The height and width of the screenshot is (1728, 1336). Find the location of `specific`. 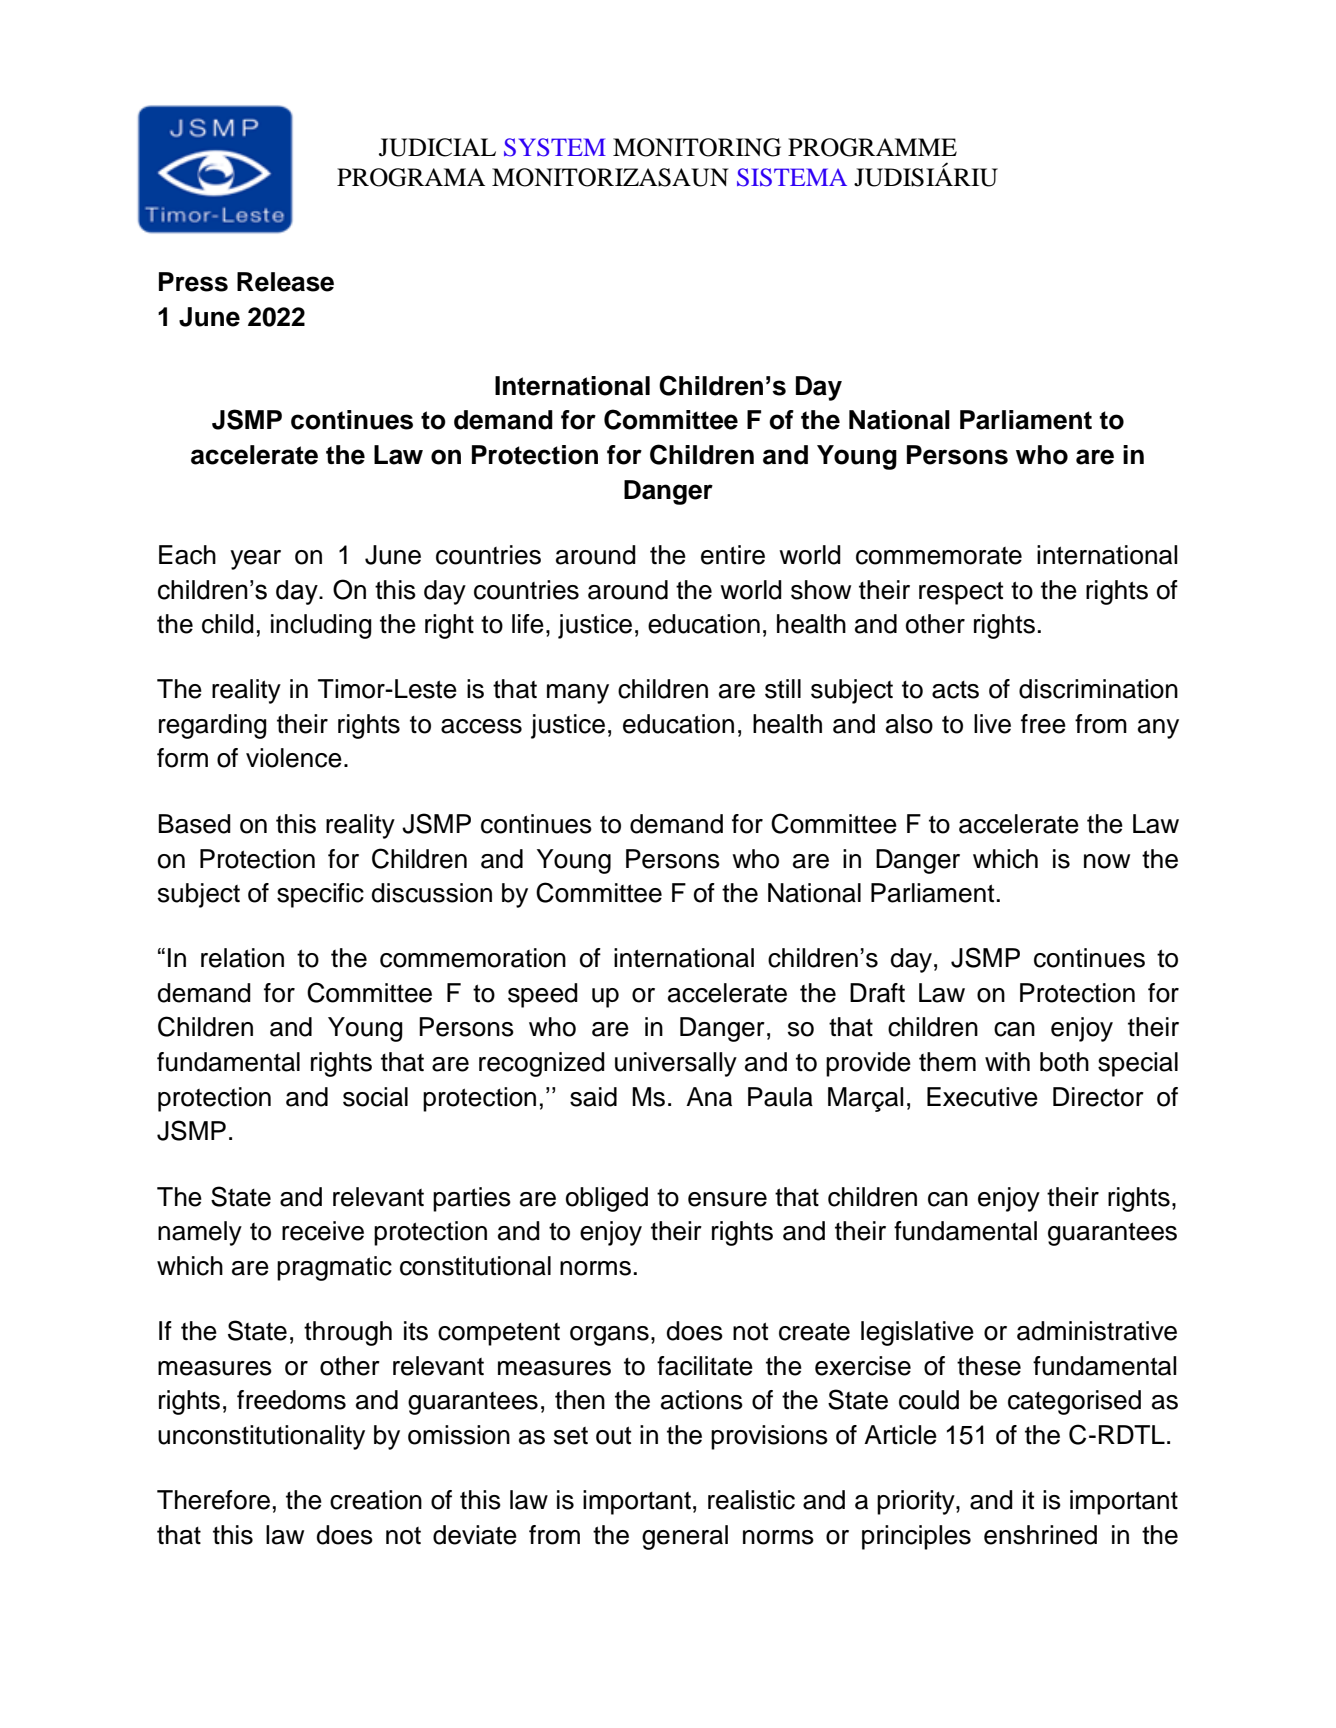

specific is located at coordinates (320, 895).
